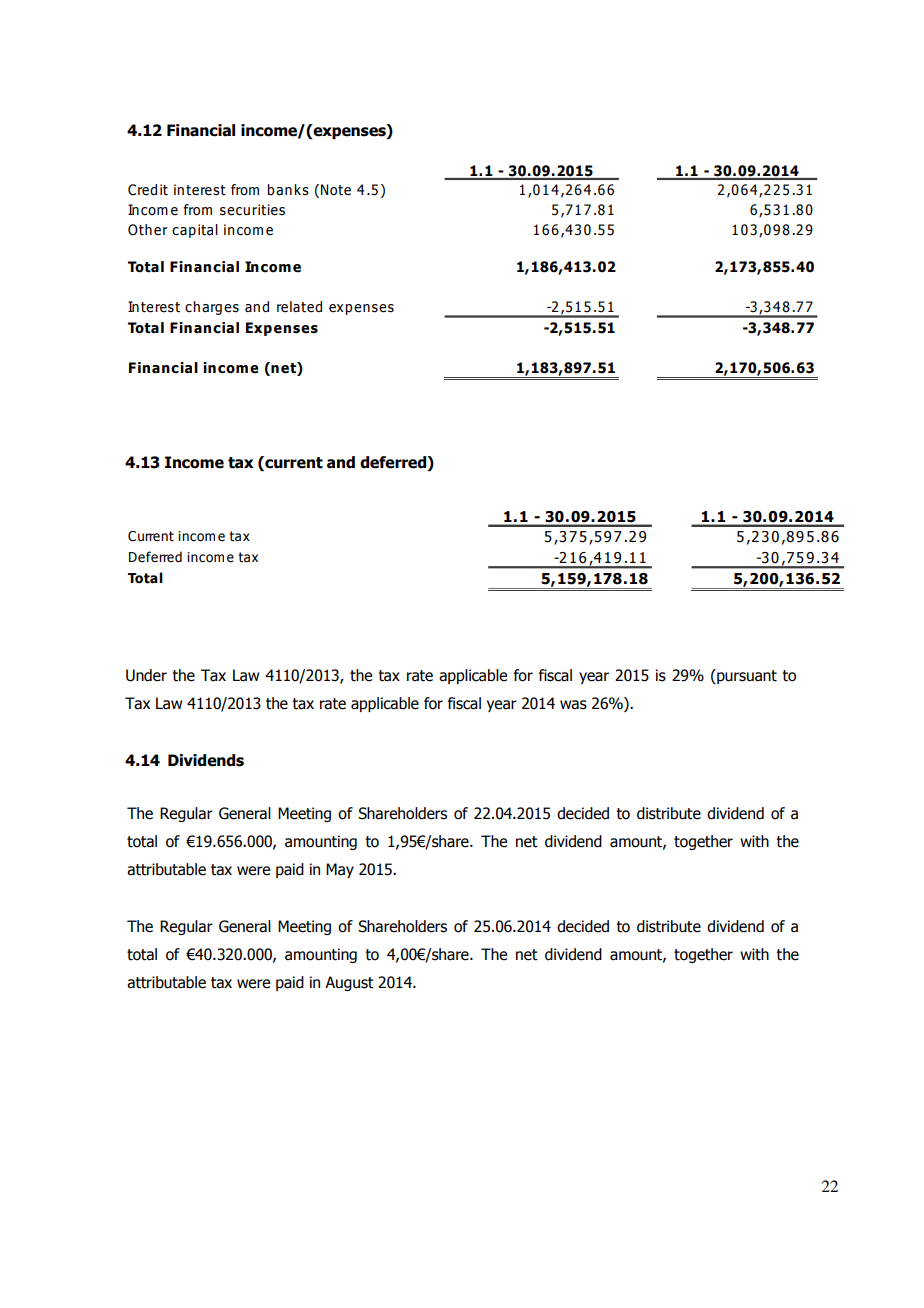 The height and width of the screenshot is (1308, 924). What do you see at coordinates (336, 190) in the screenshot?
I see `Note` at bounding box center [336, 190].
